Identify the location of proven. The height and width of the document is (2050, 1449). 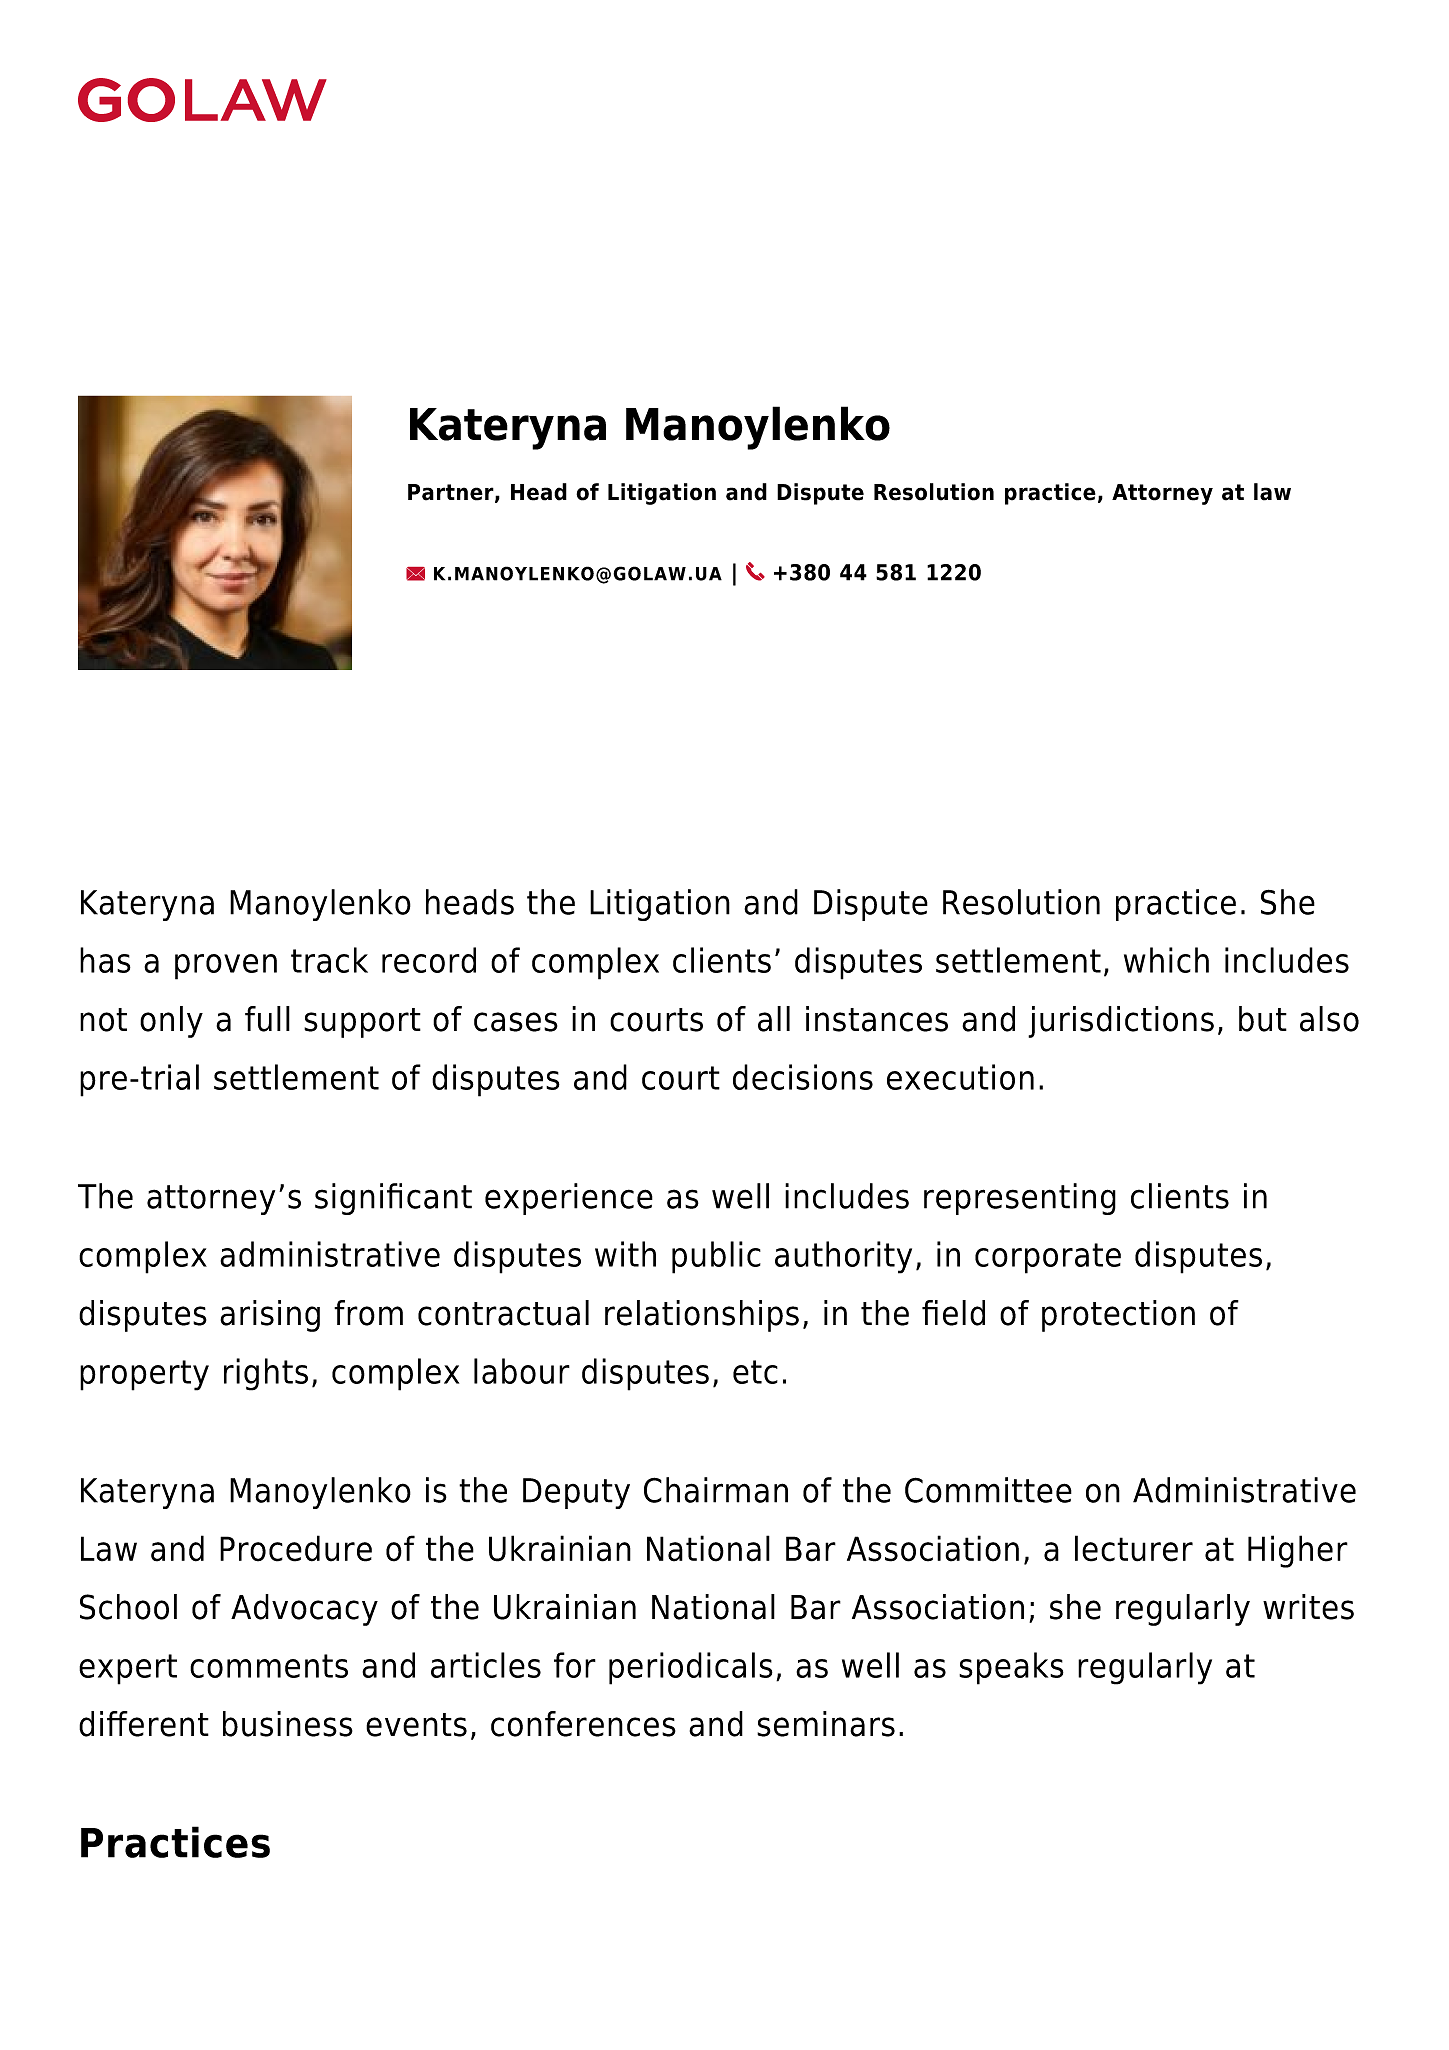
(226, 967).
